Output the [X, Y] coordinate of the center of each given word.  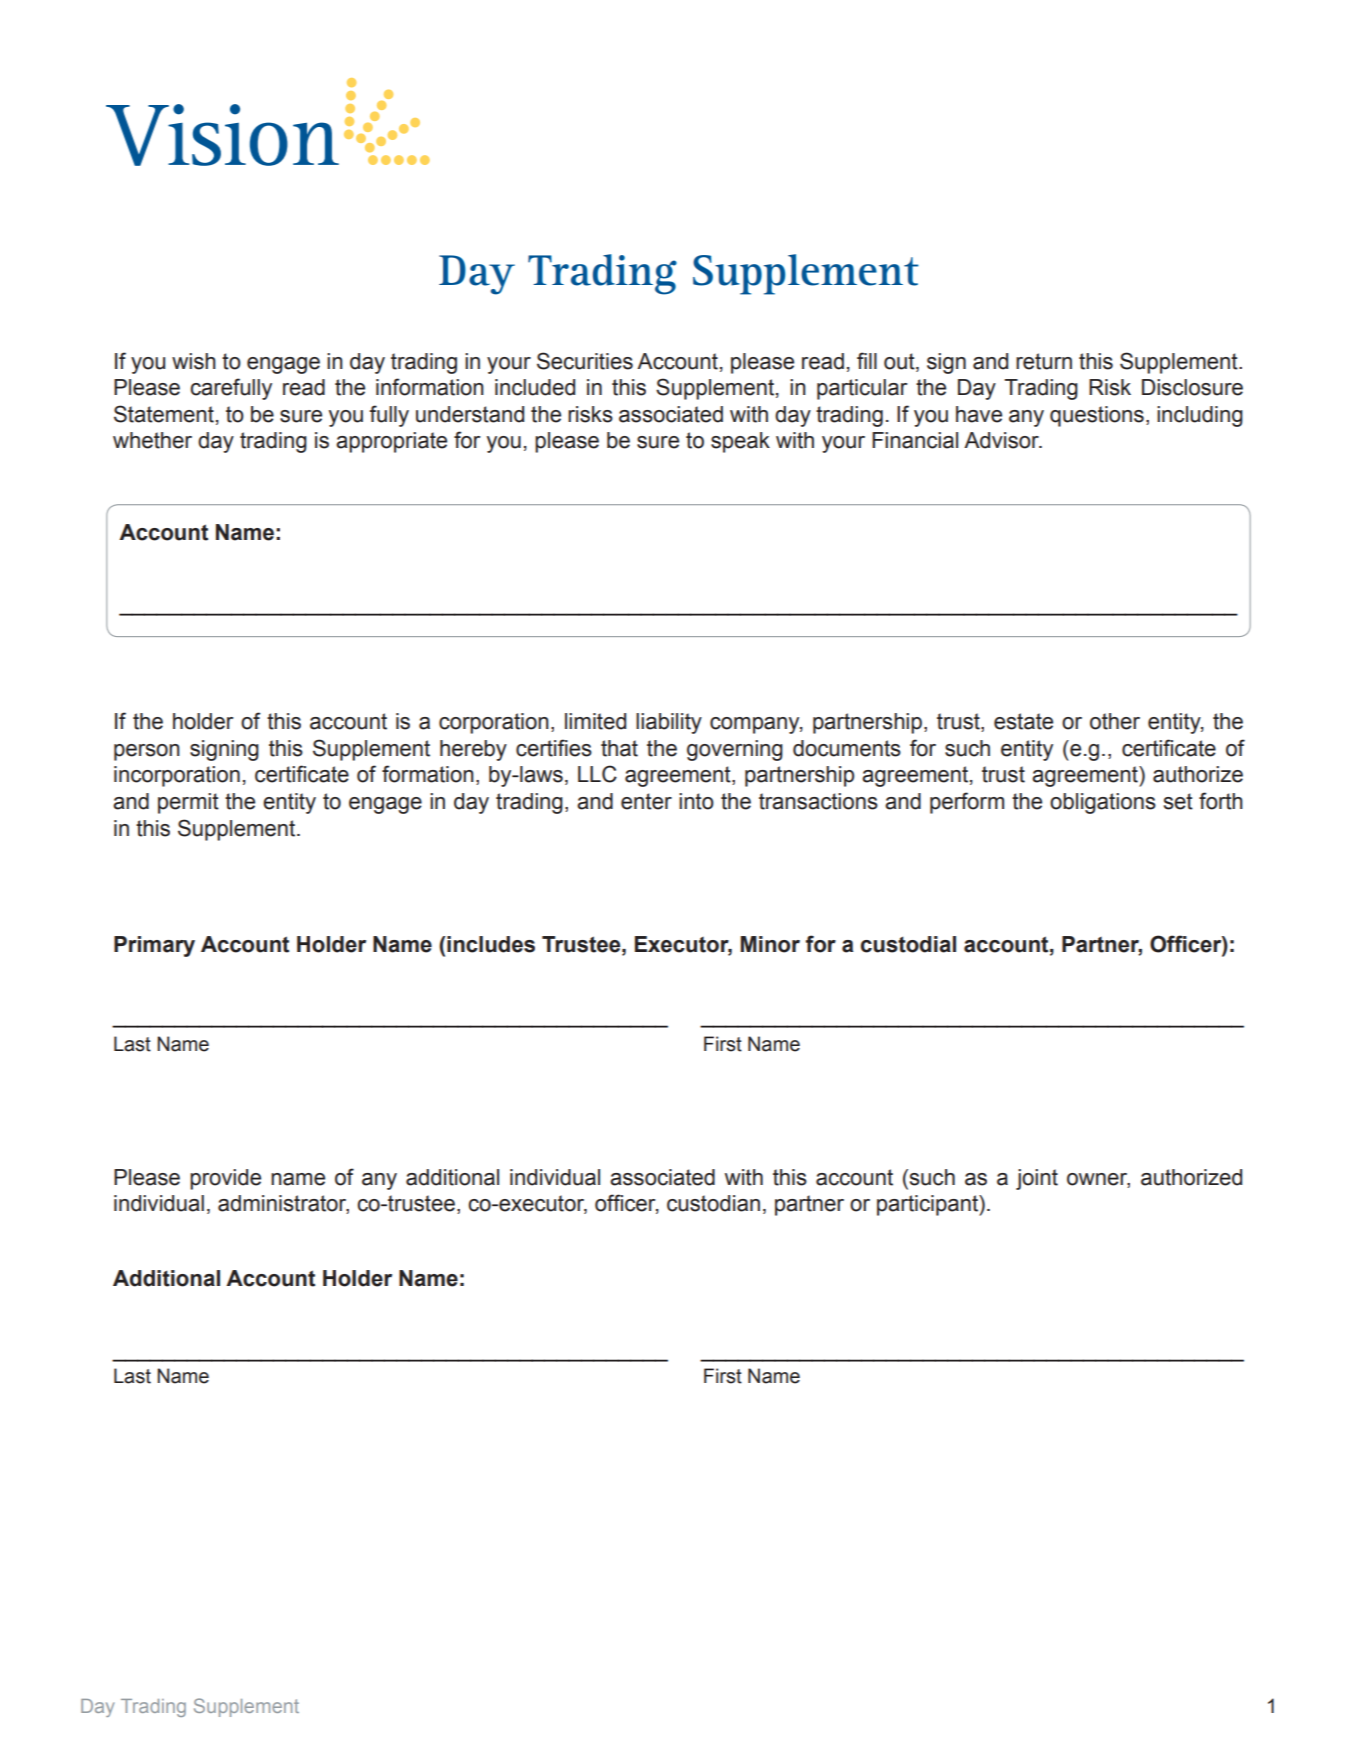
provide [225, 1179]
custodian [713, 1203]
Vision [222, 135]
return [1044, 361]
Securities [585, 361]
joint [1037, 1179]
